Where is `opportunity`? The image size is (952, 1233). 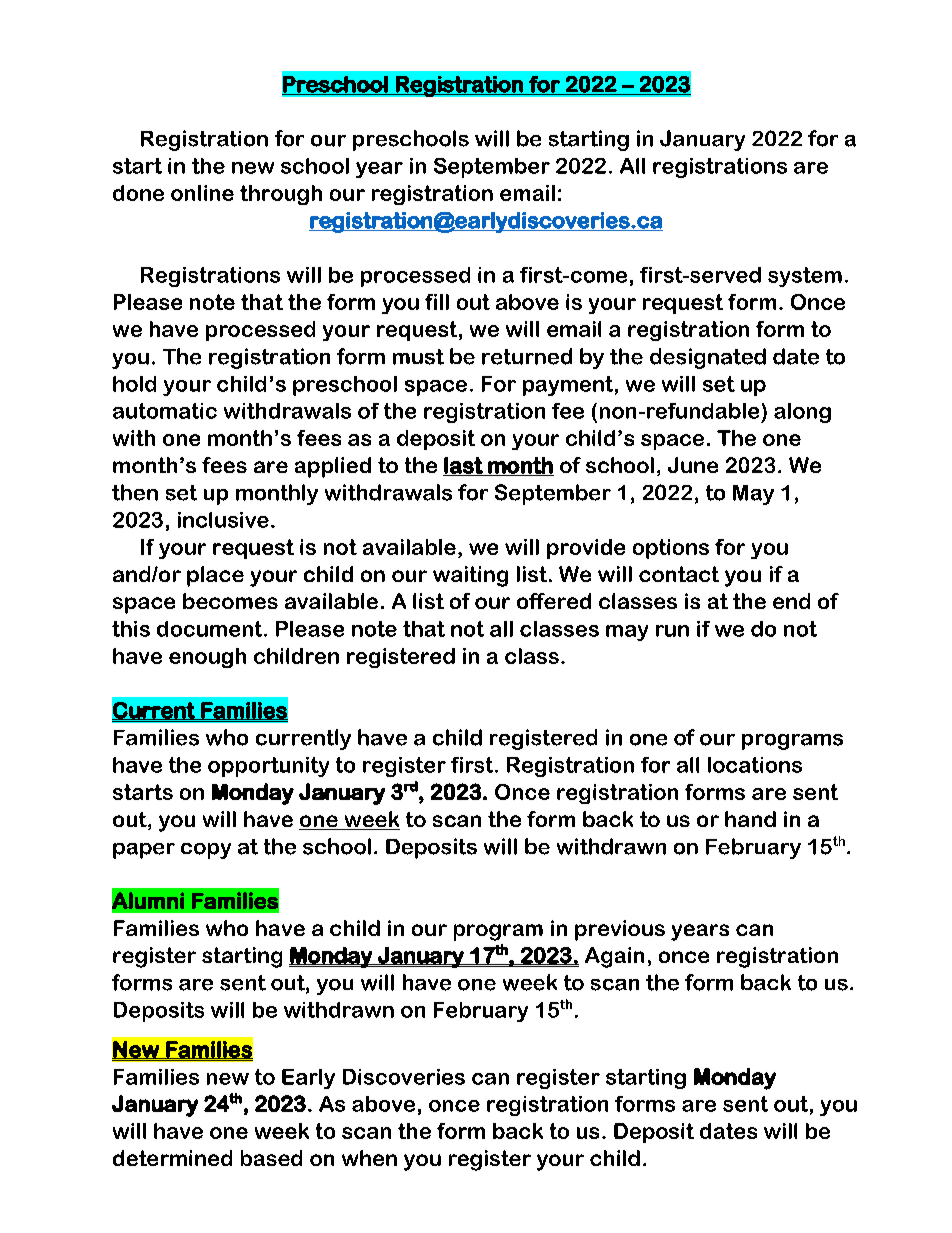
opportunity is located at coordinates (268, 767).
